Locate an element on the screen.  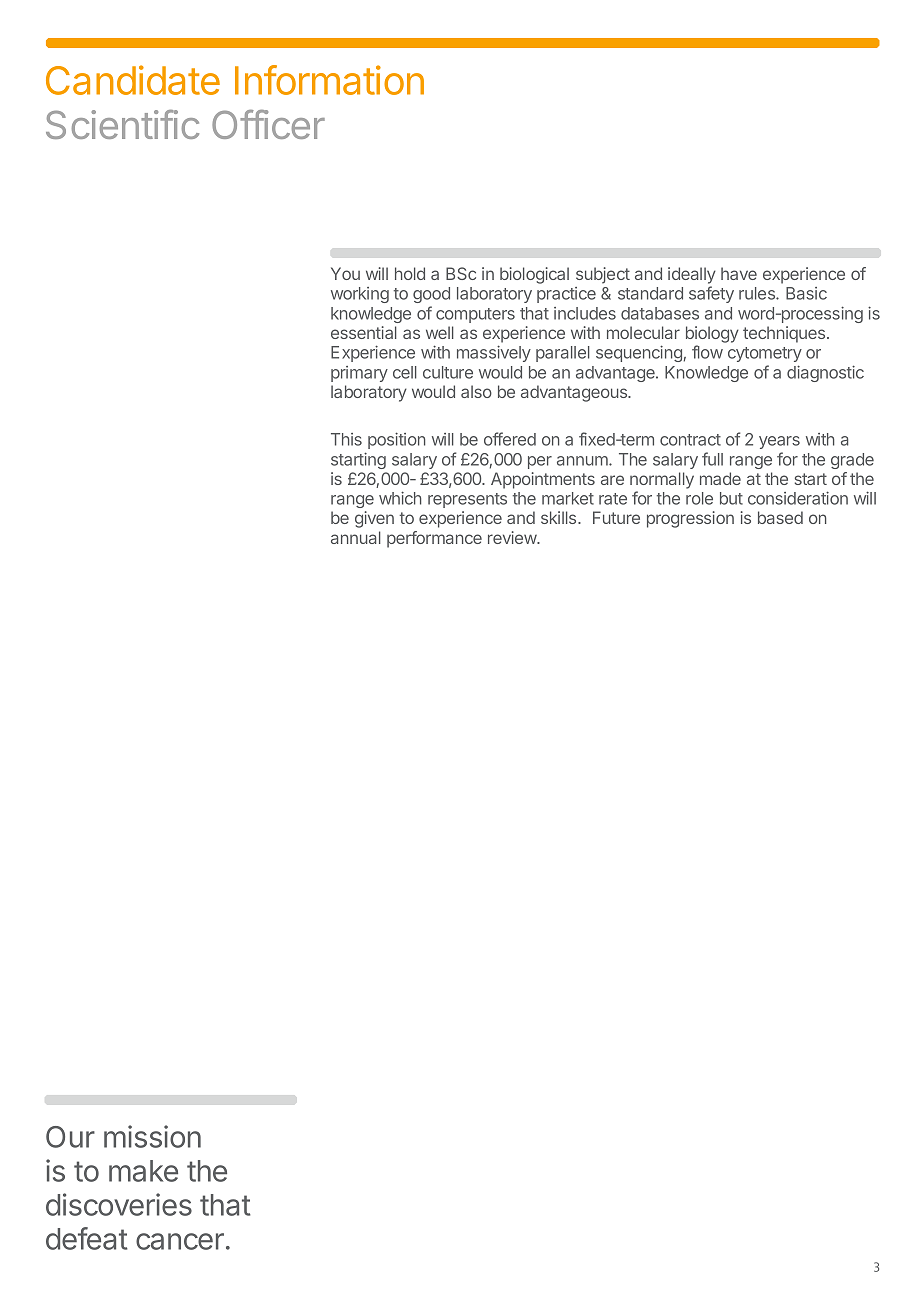
cancer is located at coordinates (180, 1241).
